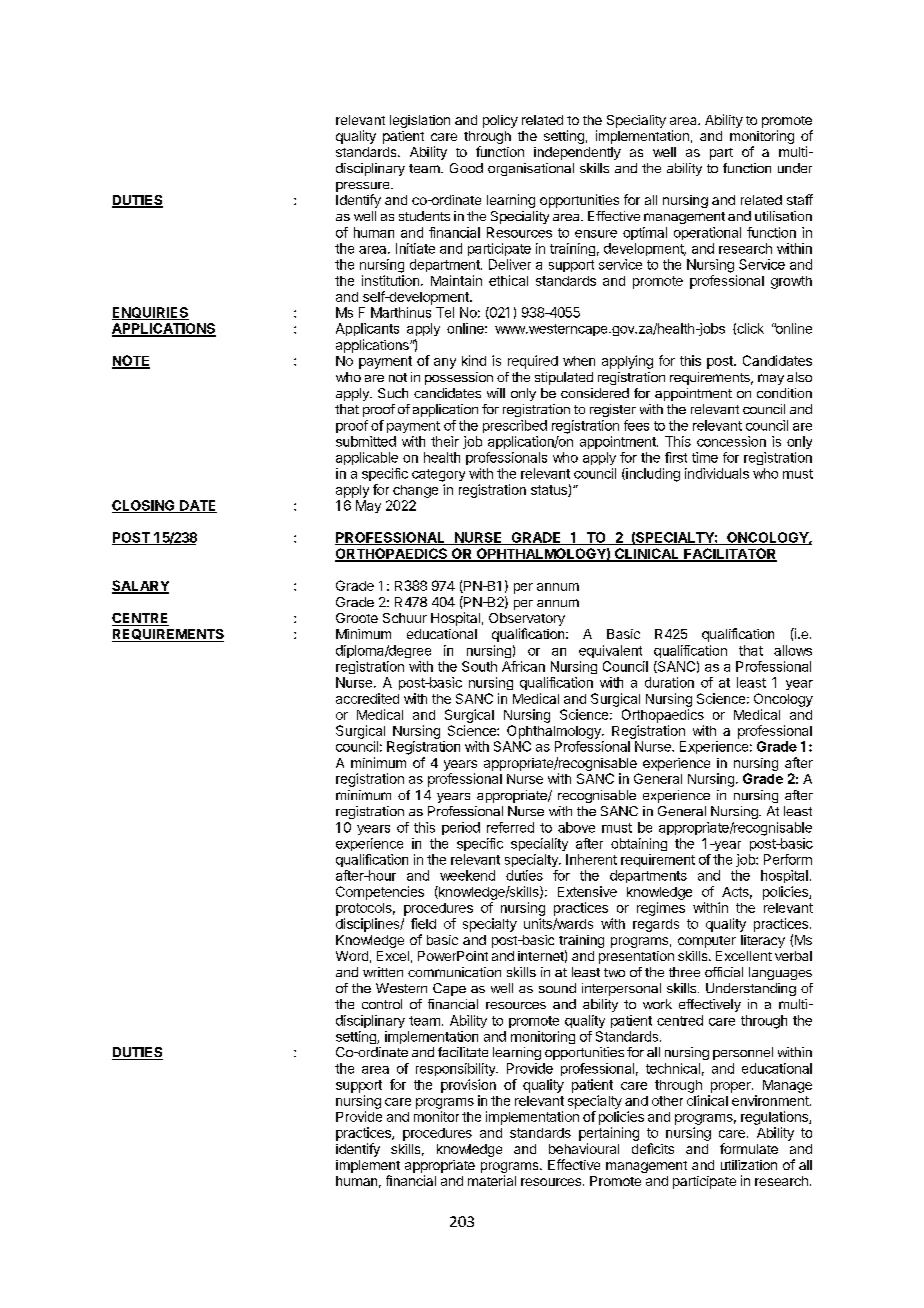  I want to click on computer, so click(707, 942).
